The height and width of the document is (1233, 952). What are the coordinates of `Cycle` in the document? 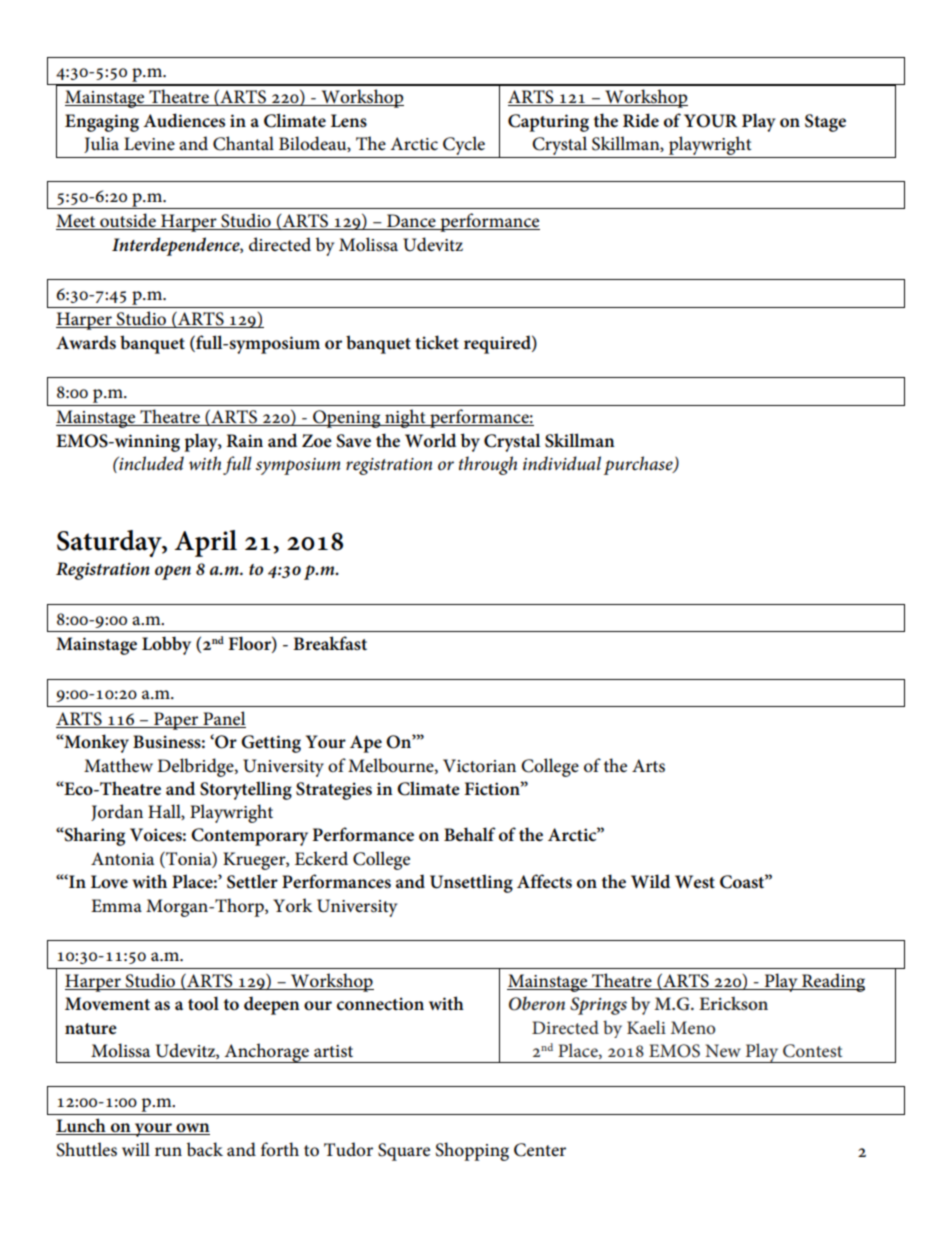 It's located at (464, 147).
